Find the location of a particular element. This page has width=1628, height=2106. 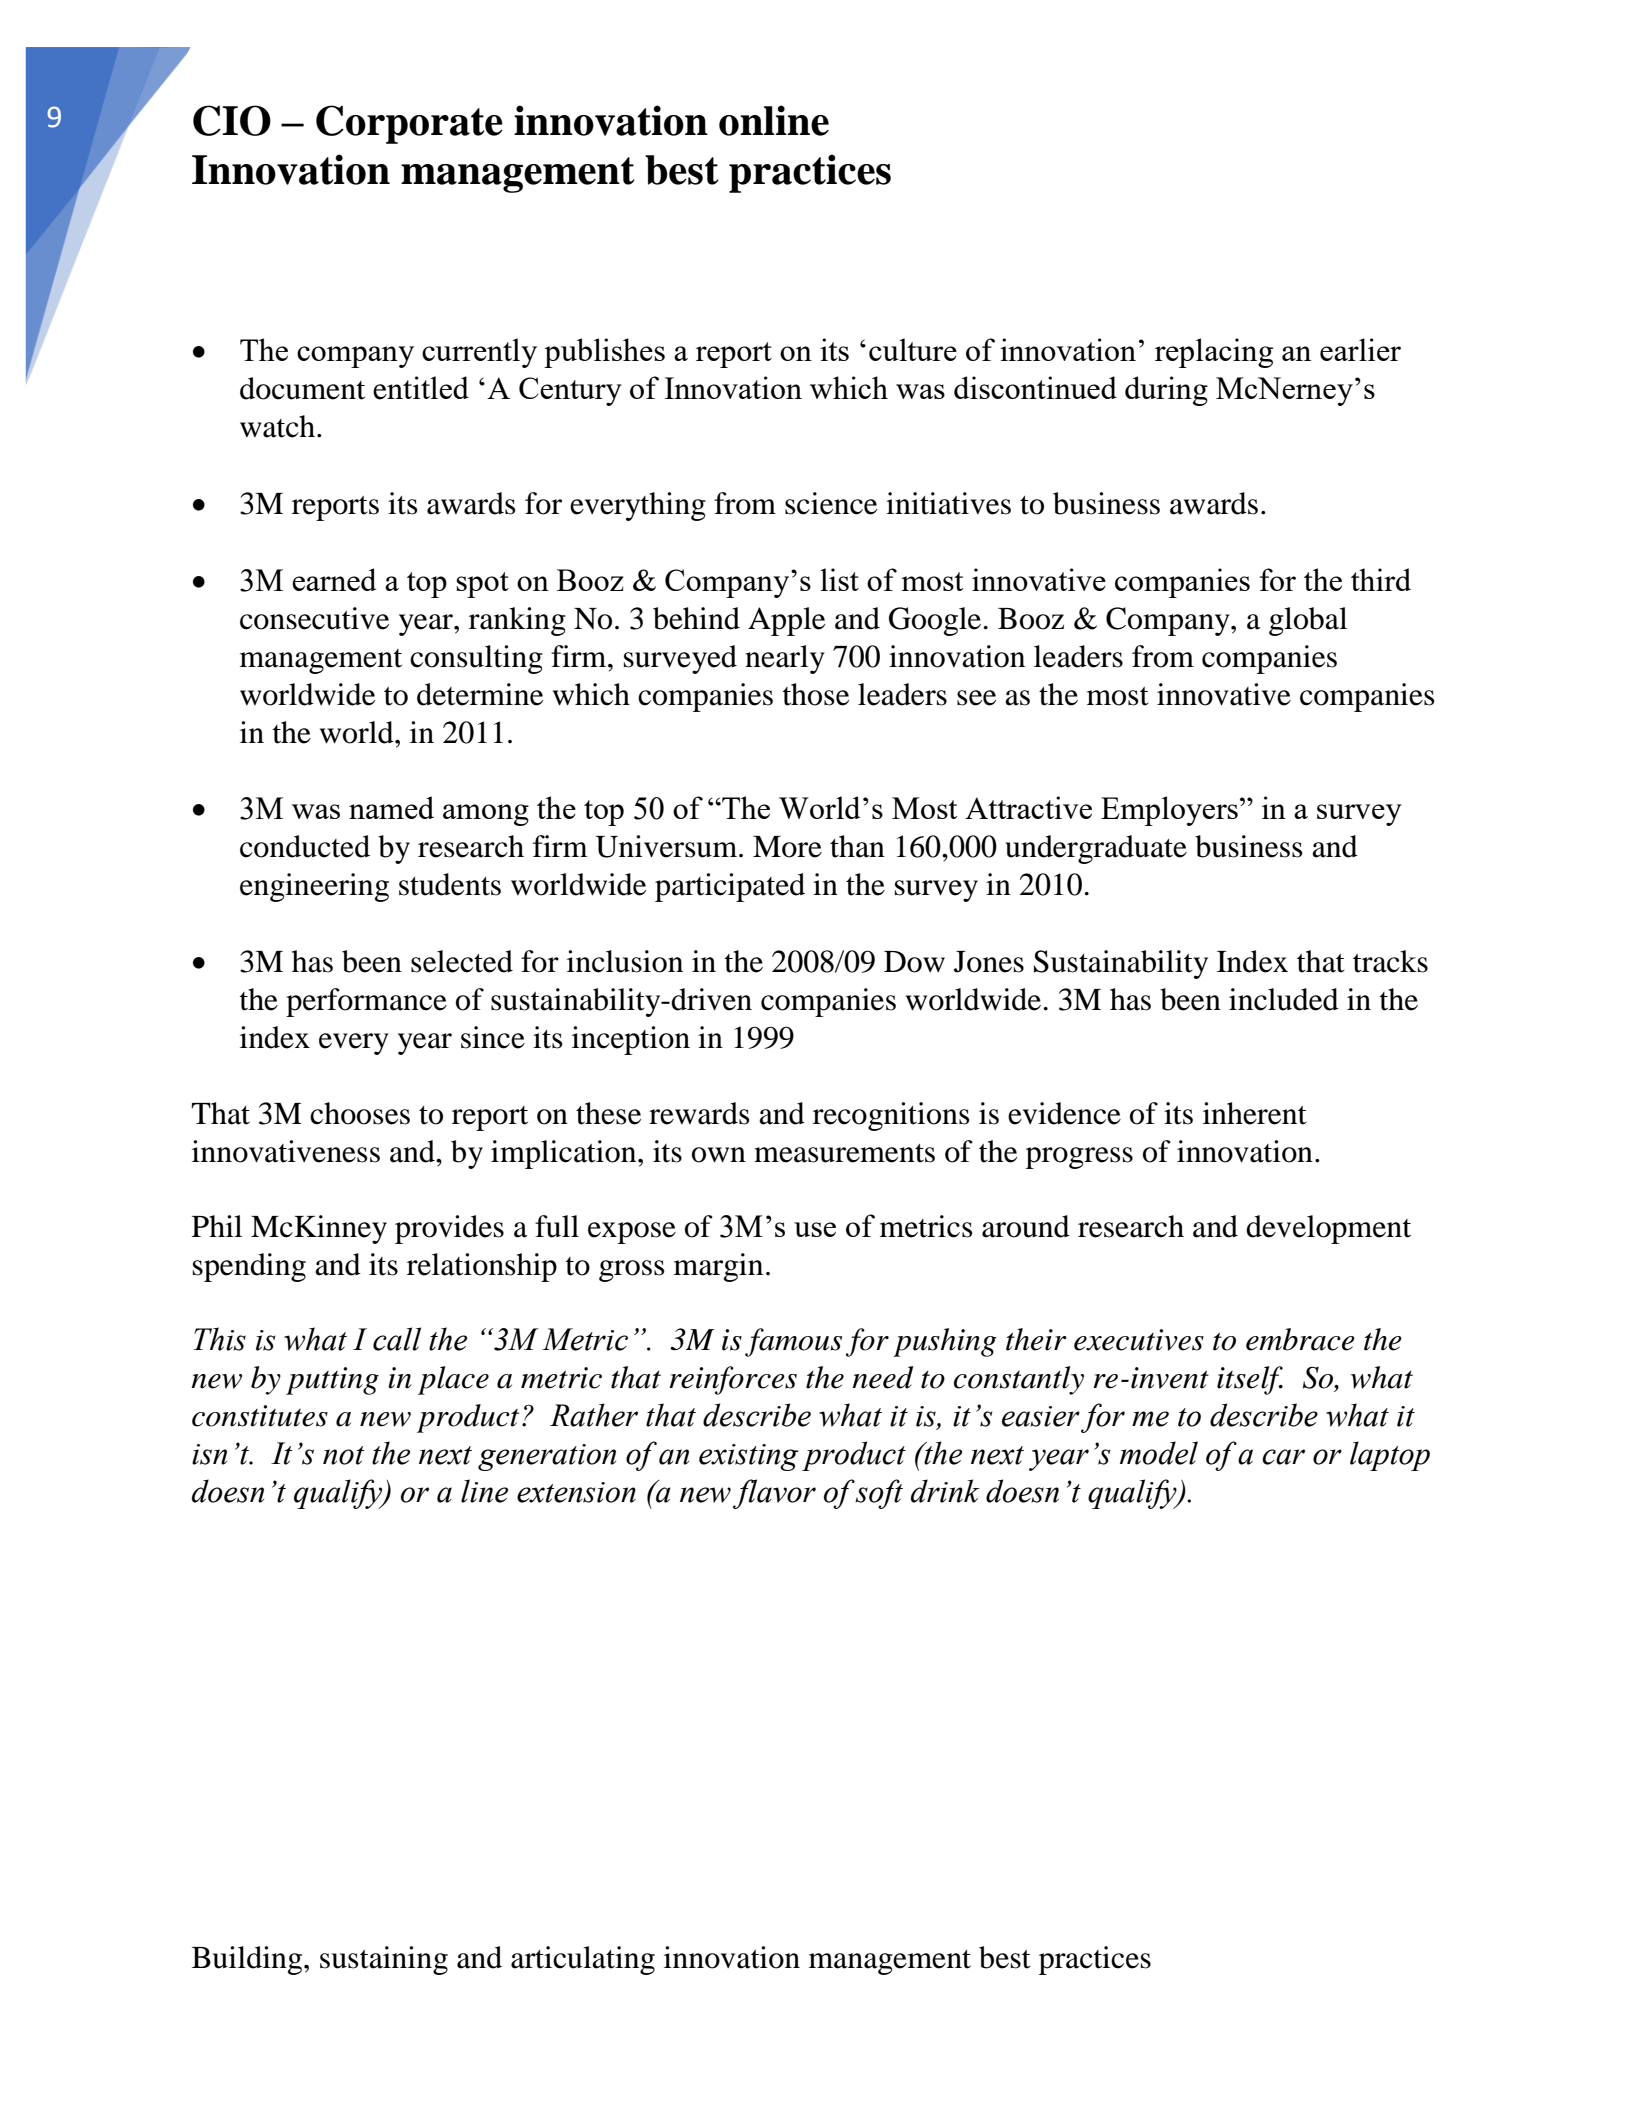

culture is located at coordinates (913, 349).
